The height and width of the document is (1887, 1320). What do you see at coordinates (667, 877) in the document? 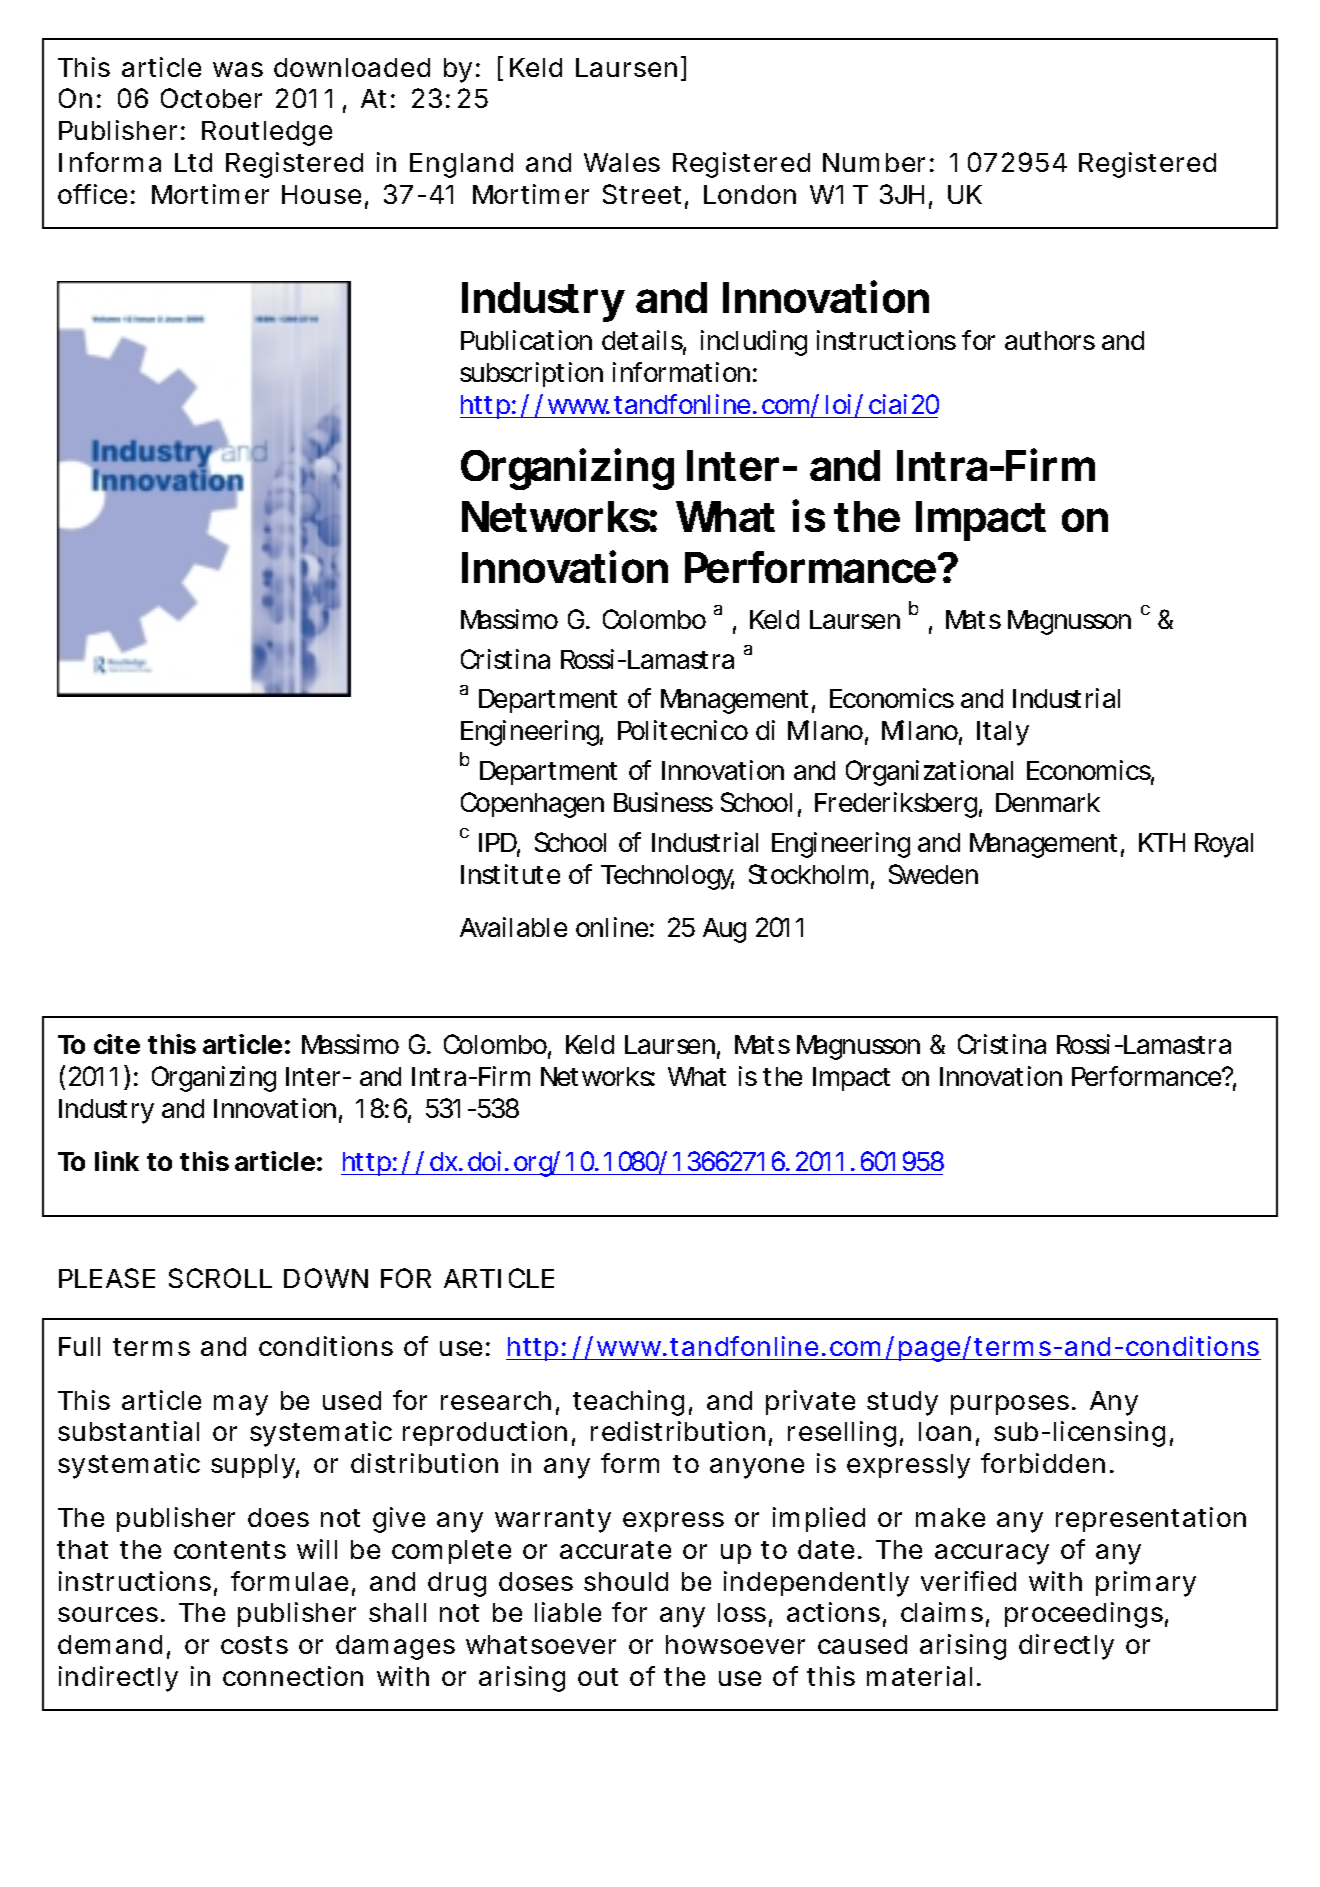
I see `Technology` at bounding box center [667, 877].
